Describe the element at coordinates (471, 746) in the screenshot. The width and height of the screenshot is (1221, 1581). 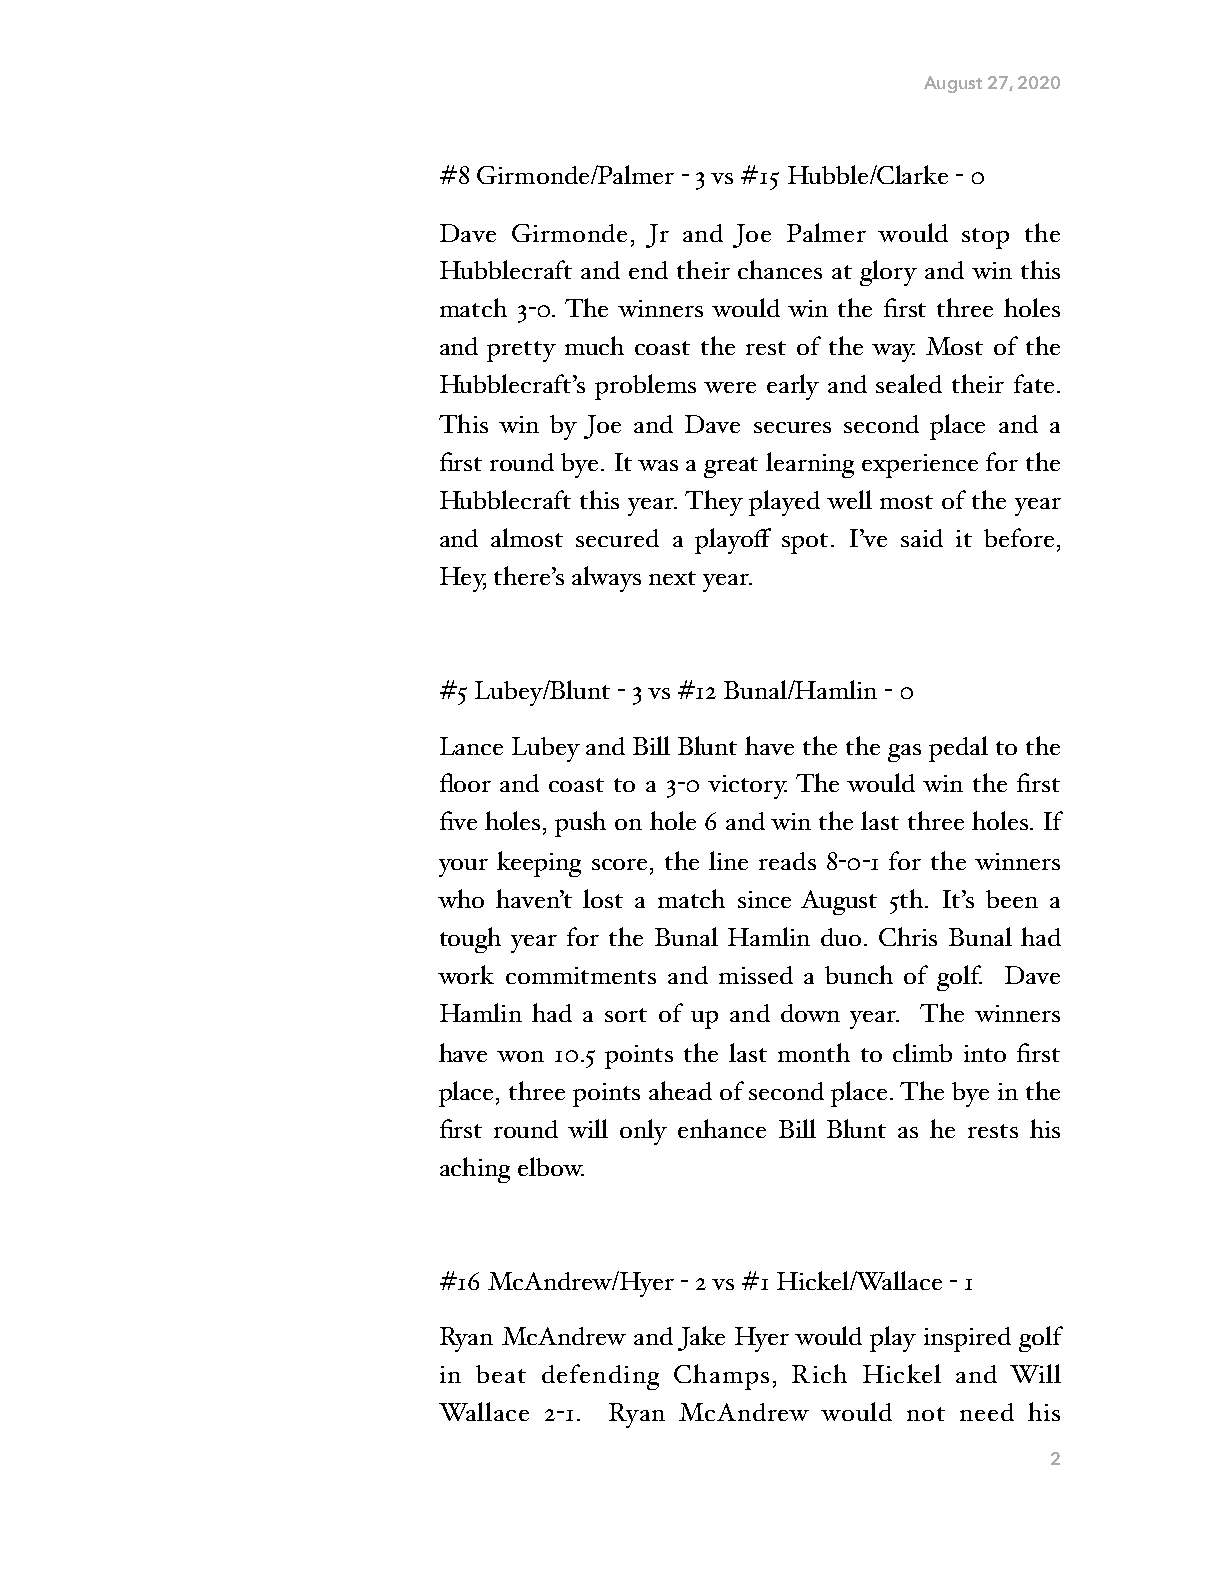
I see `Lance` at that location.
